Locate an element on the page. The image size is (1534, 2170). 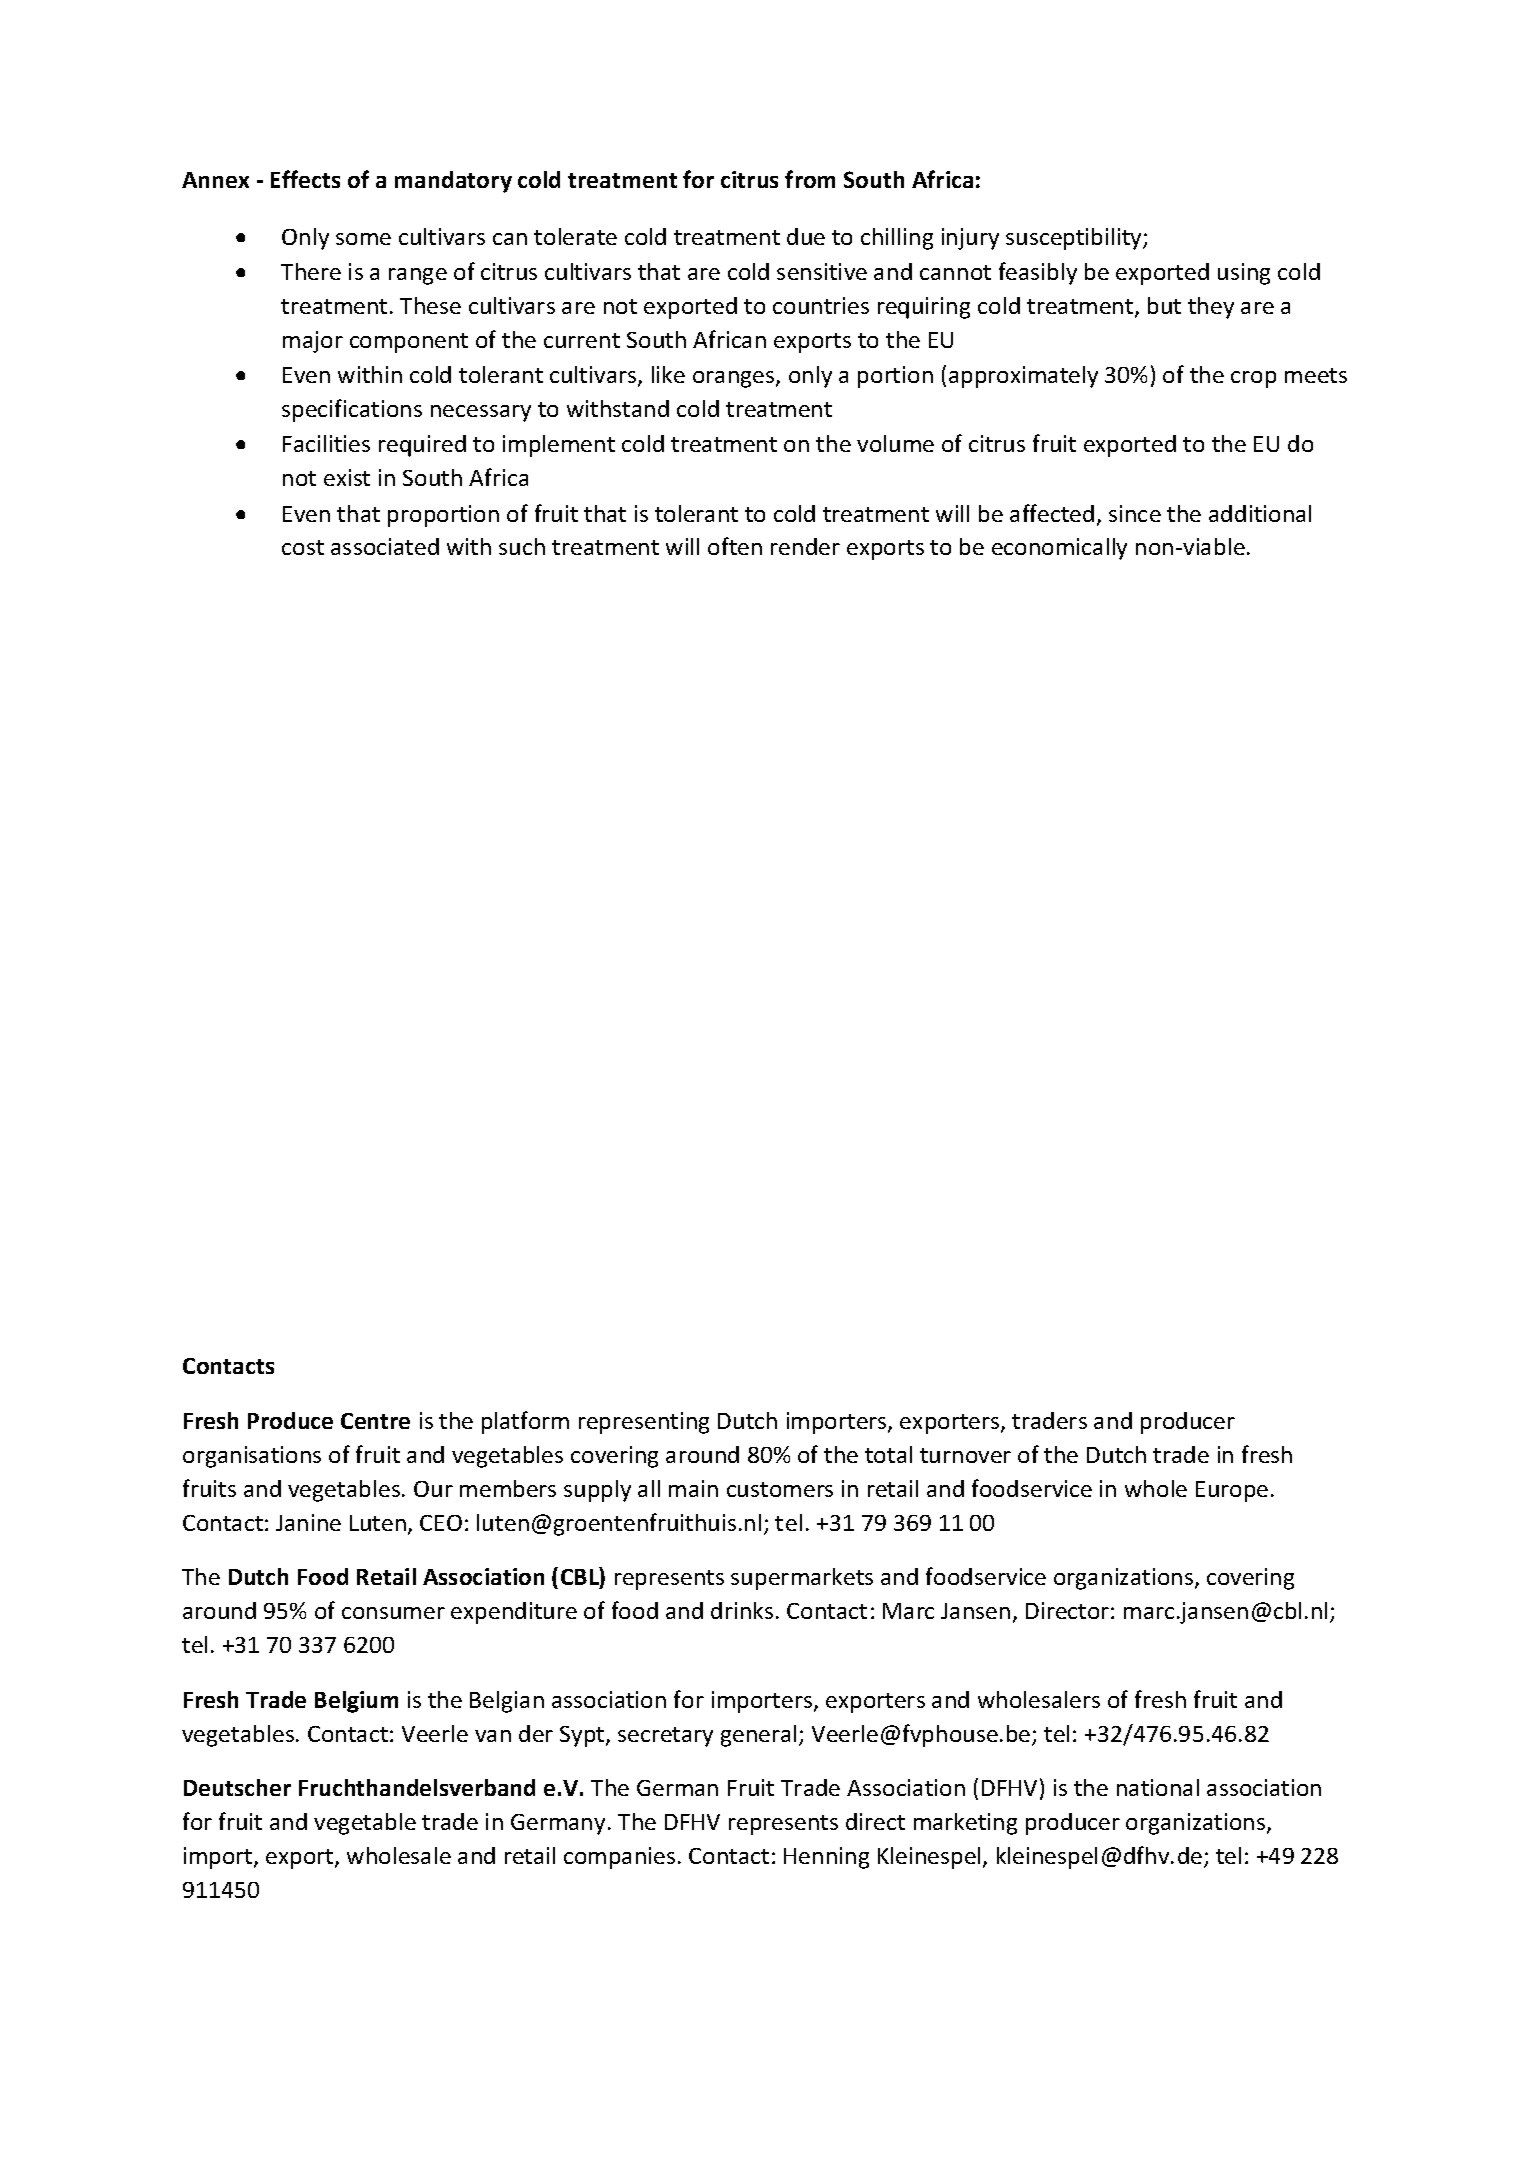
turnover is located at coordinates (965, 1455).
